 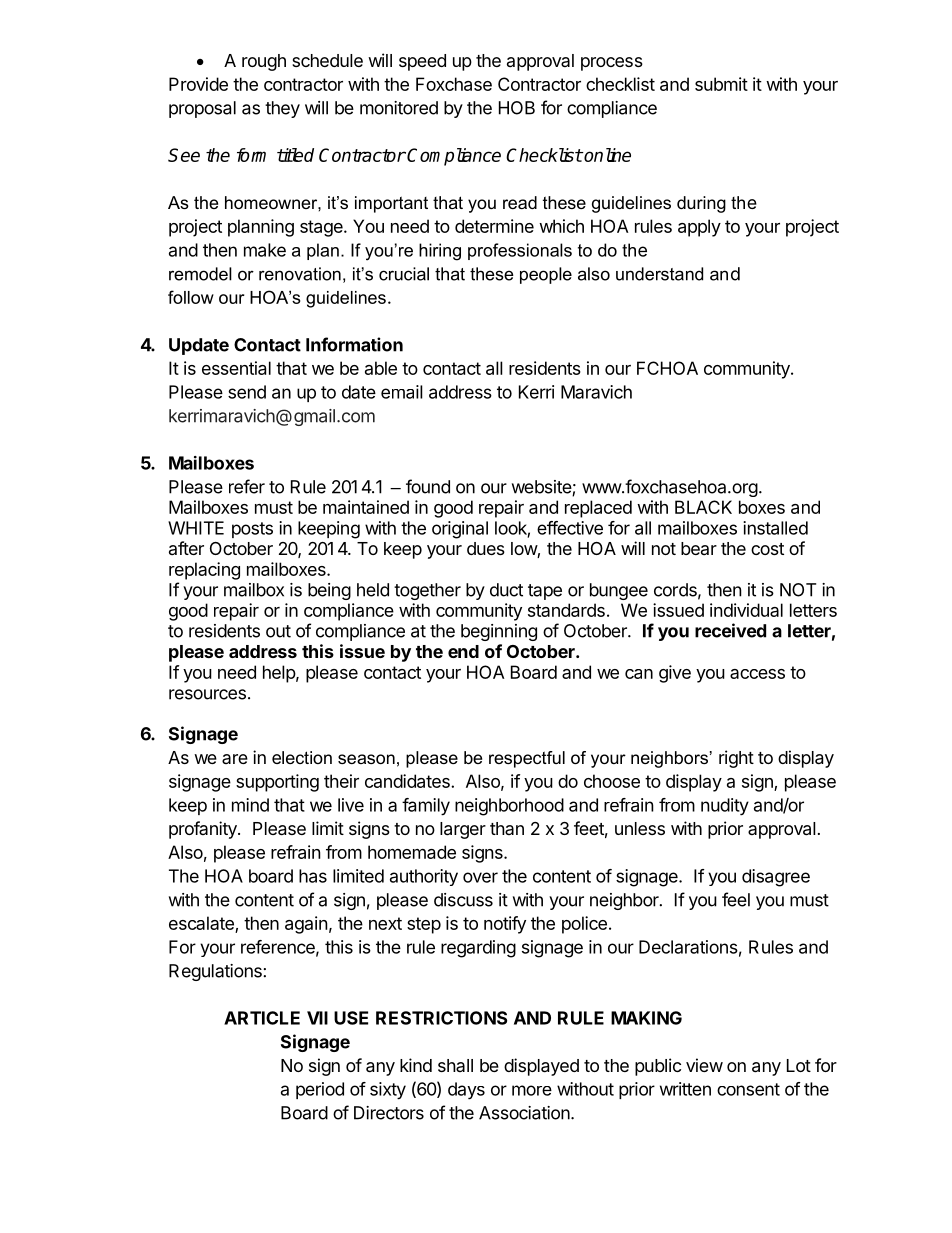 I want to click on days, so click(x=466, y=1091).
